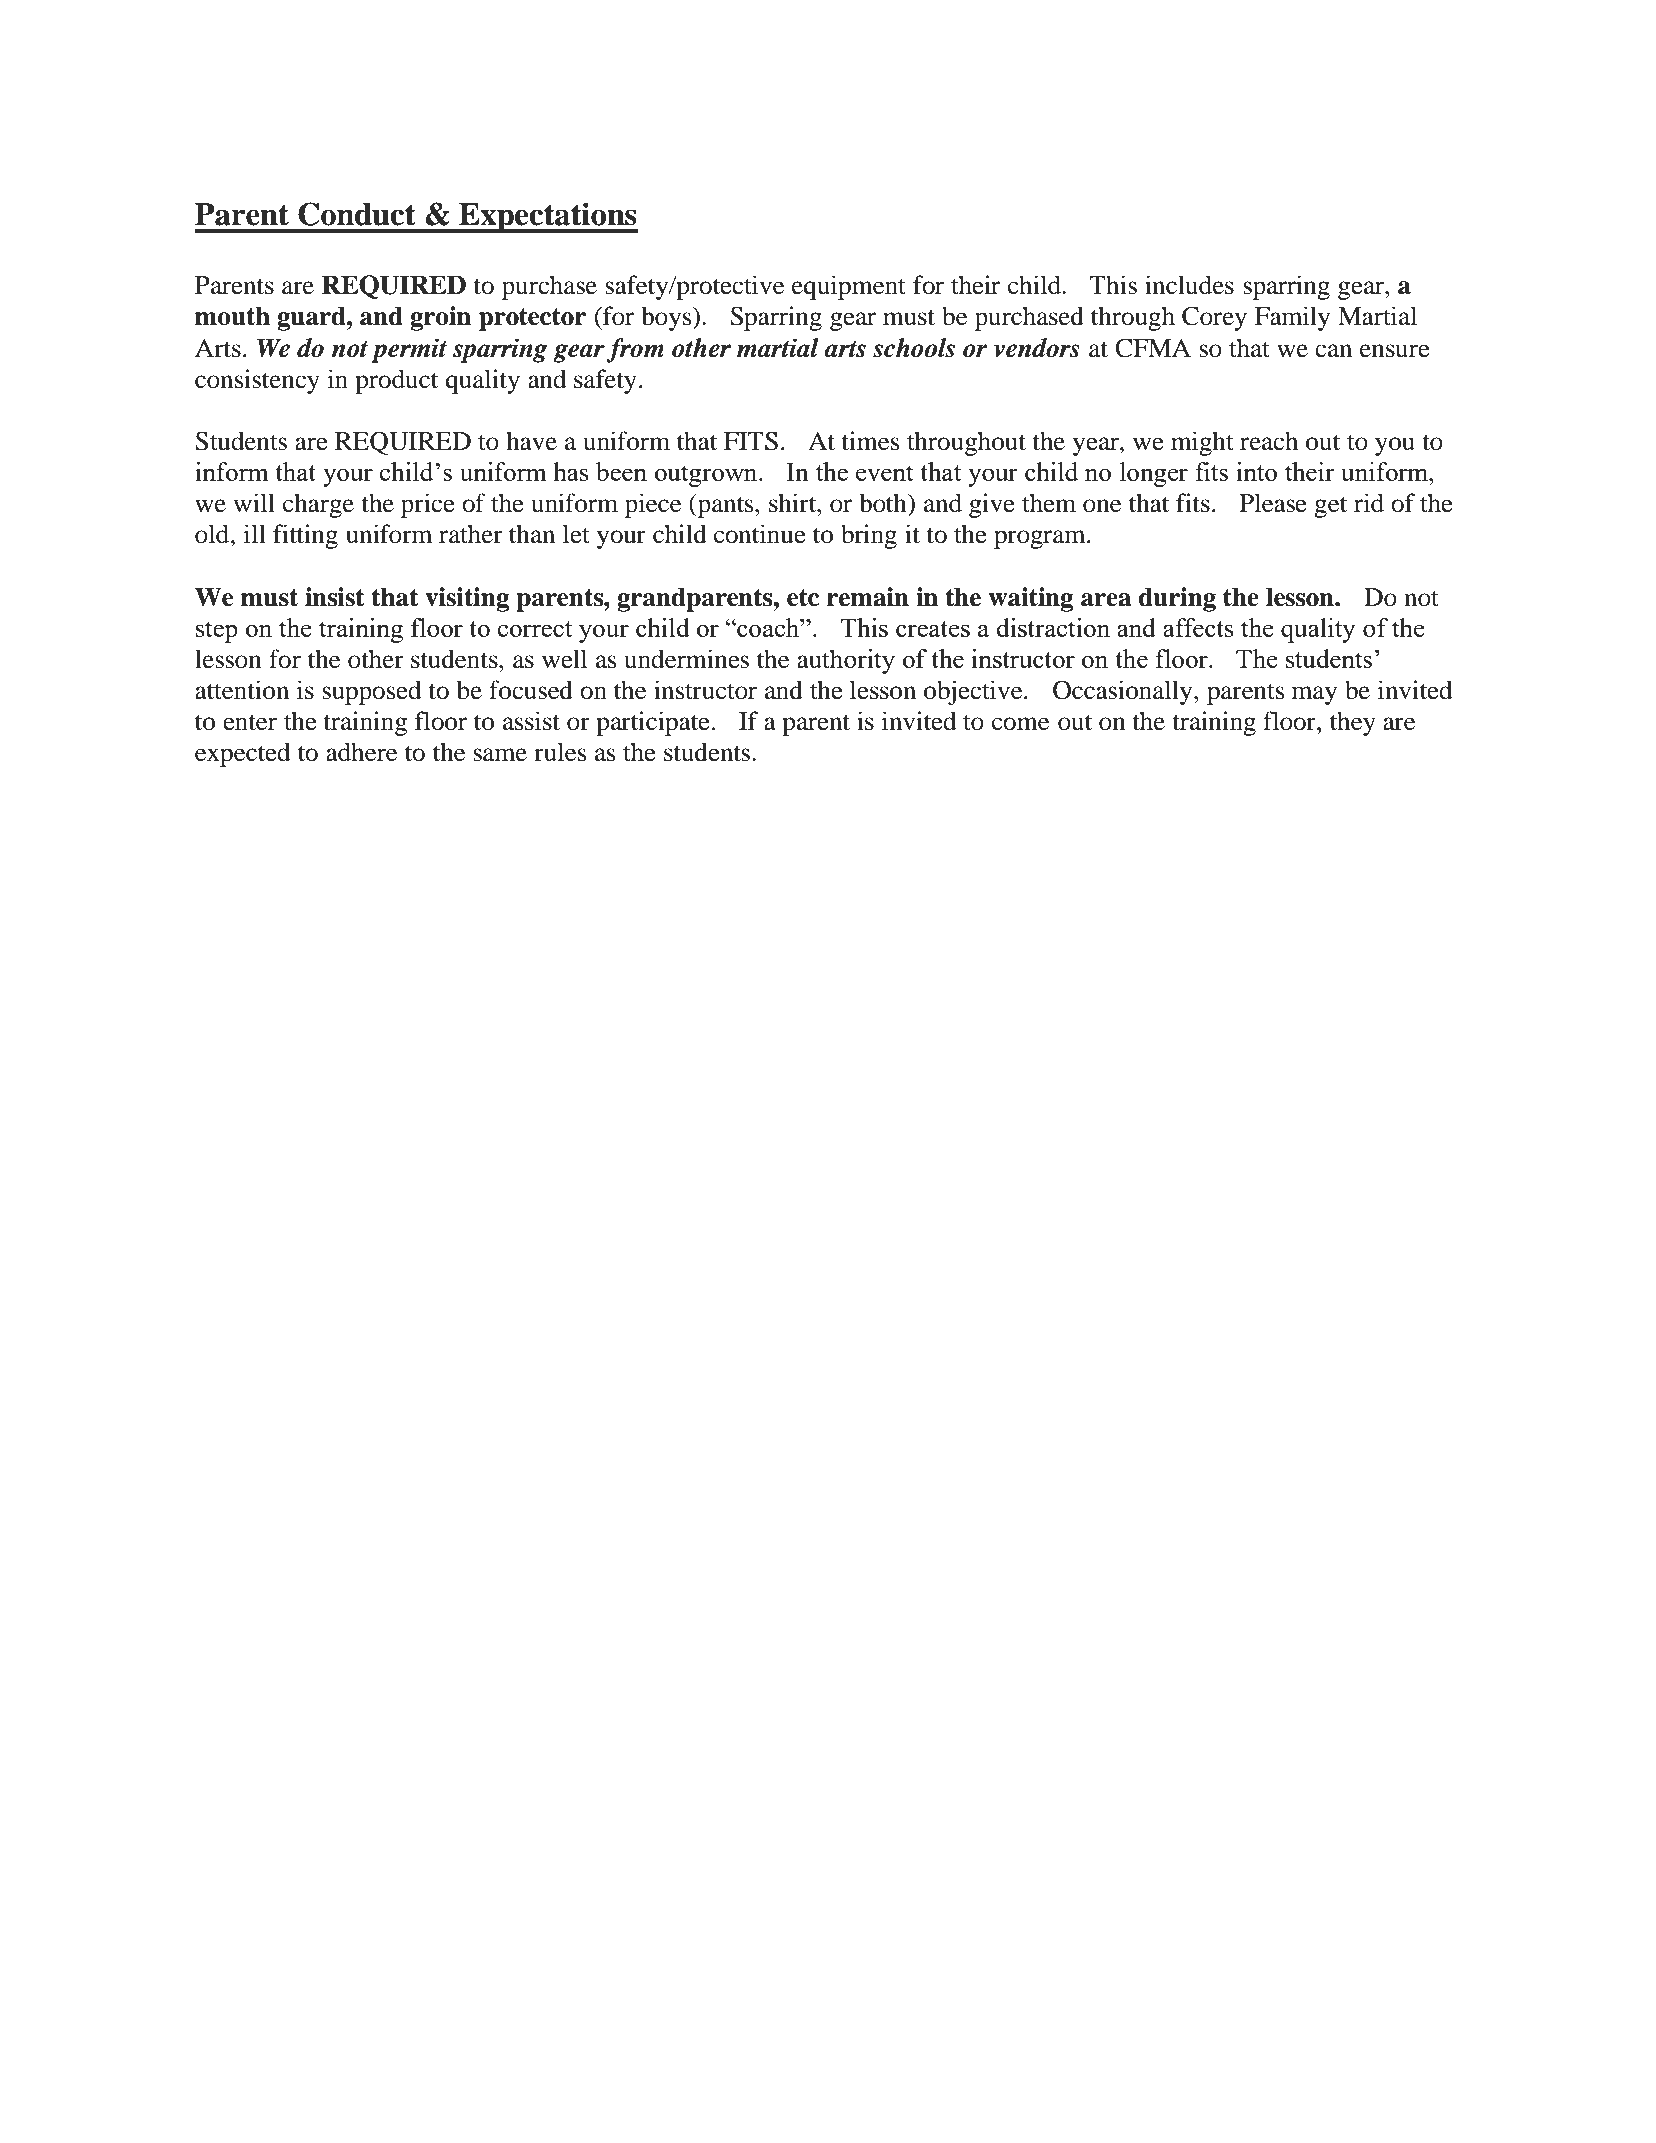 This image has width=1656, height=2143. Describe the element at coordinates (1189, 285) in the image. I see `includes` at that location.
